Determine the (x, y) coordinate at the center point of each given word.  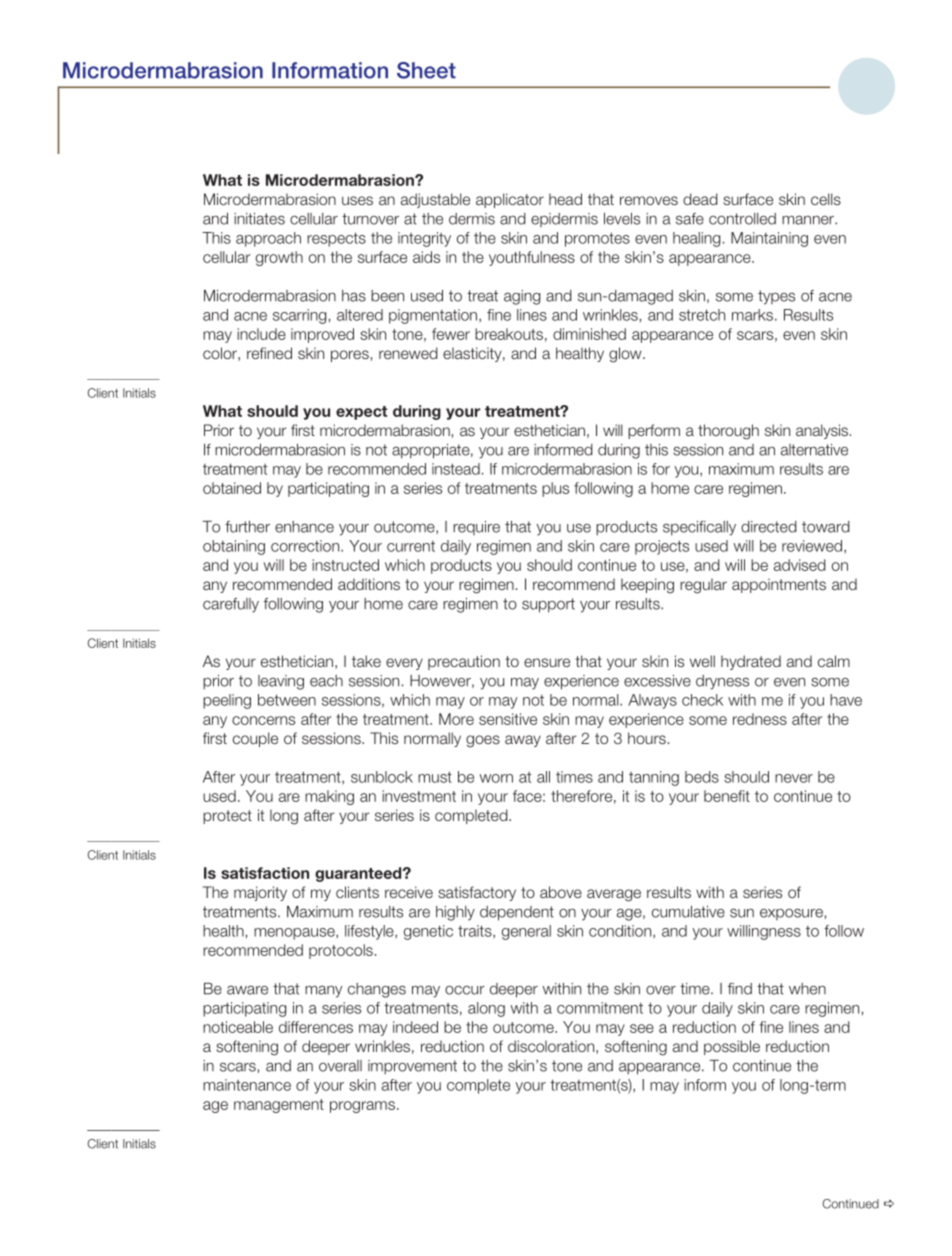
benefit (727, 796)
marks (752, 315)
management (279, 1106)
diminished (589, 334)
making (329, 797)
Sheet (426, 70)
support (548, 605)
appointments (779, 585)
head (565, 199)
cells (826, 199)
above (561, 892)
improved (322, 335)
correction (306, 546)
